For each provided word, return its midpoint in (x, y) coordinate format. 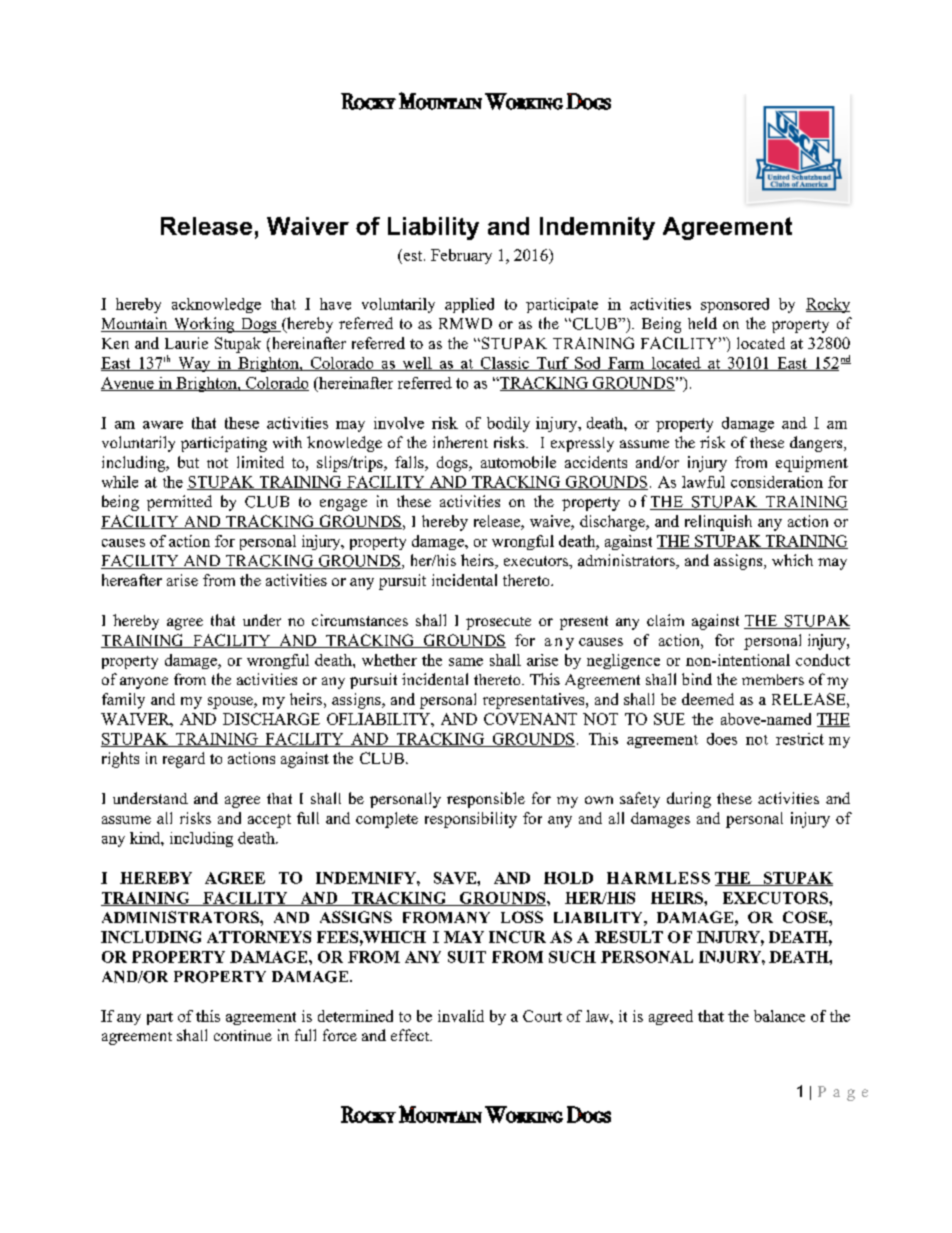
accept (269, 821)
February (461, 256)
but (188, 462)
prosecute (498, 623)
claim (665, 620)
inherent (460, 442)
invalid (461, 1016)
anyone (144, 683)
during (689, 800)
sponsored (735, 305)
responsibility (471, 820)
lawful (703, 482)
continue (243, 1035)
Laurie (186, 343)
